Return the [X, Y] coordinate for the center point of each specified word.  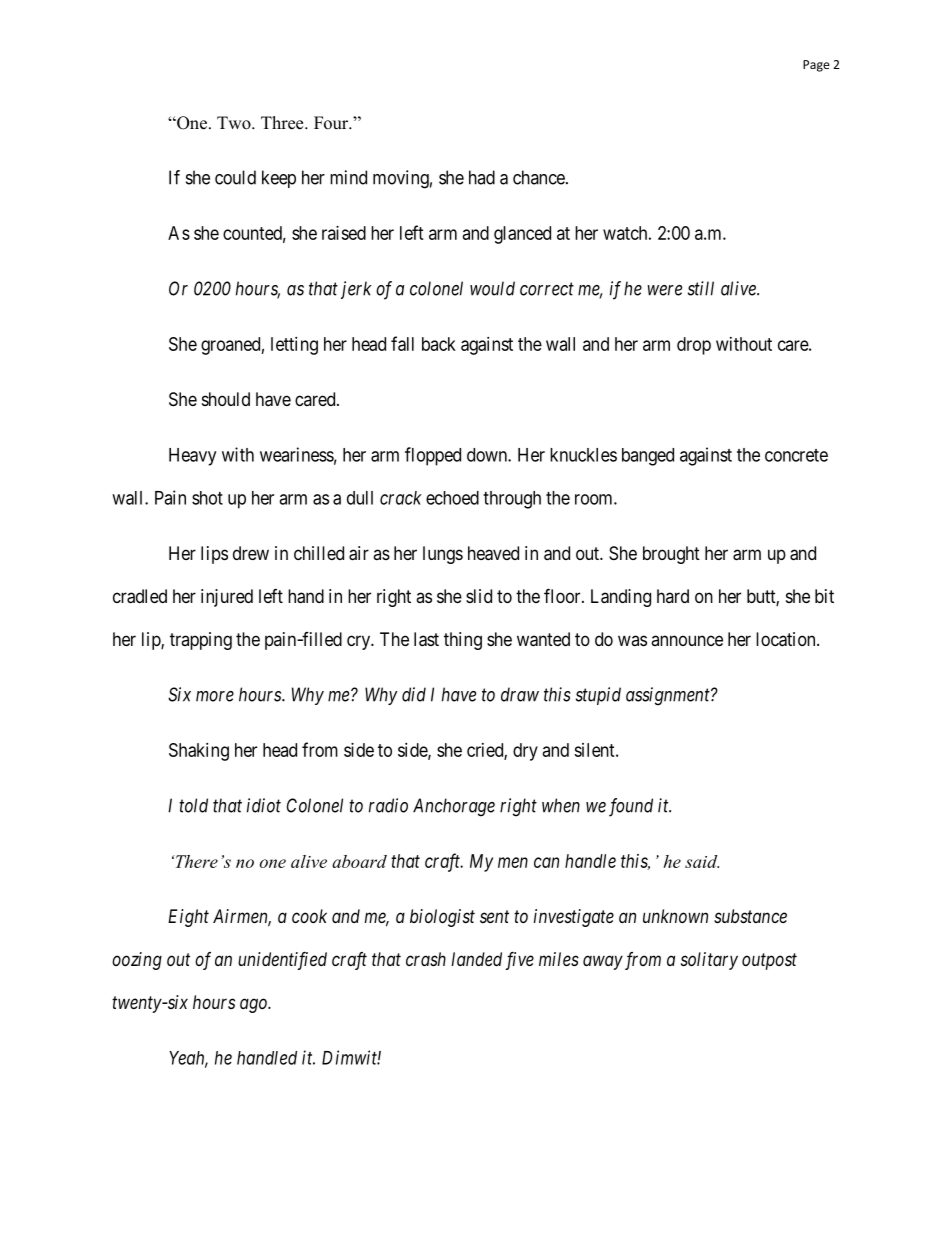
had [482, 177]
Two [235, 123]
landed [476, 959]
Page [816, 66]
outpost [769, 961]
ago [254, 1005]
